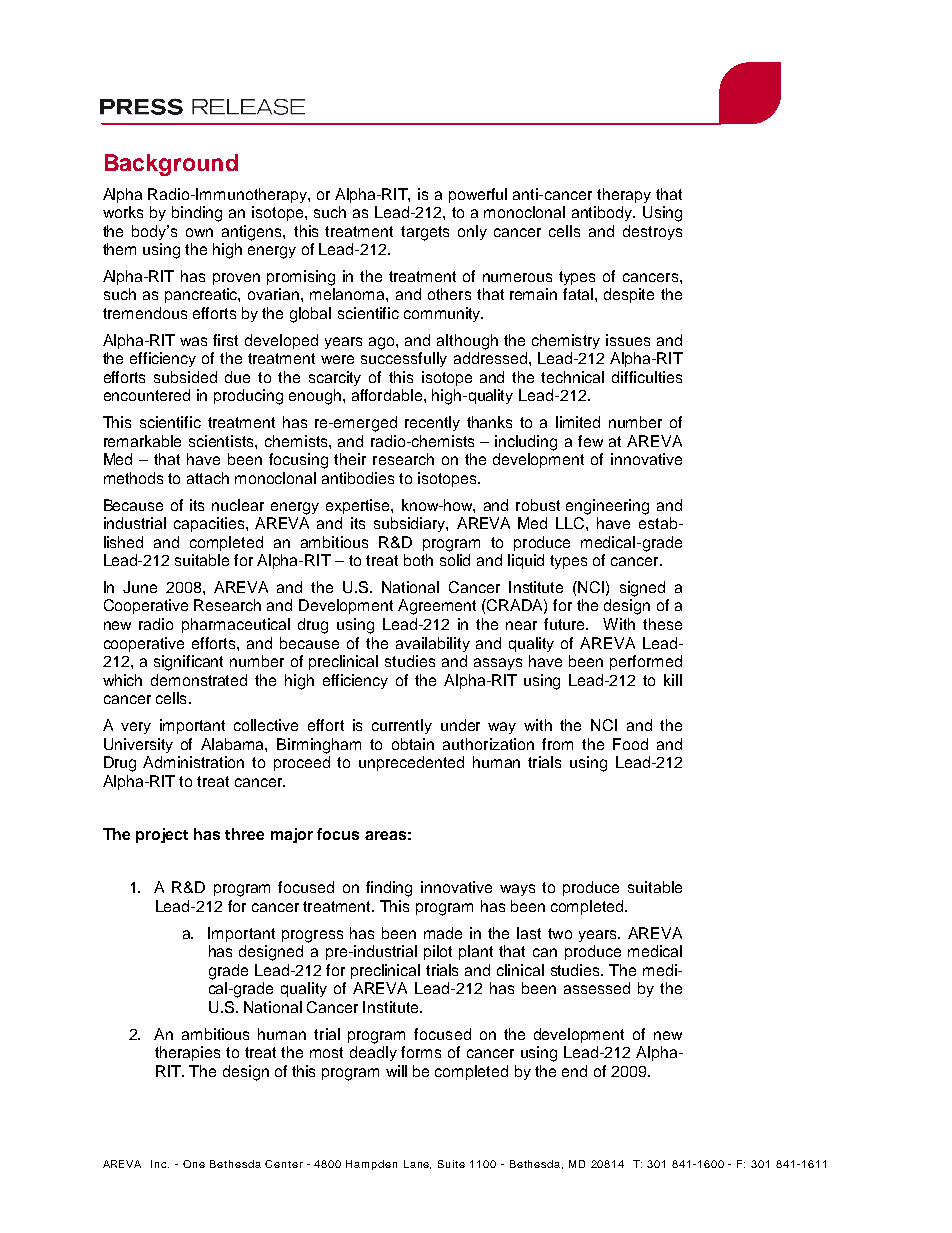 The image size is (952, 1233). What do you see at coordinates (451, 1164) in the document?
I see `Suite` at bounding box center [451, 1164].
